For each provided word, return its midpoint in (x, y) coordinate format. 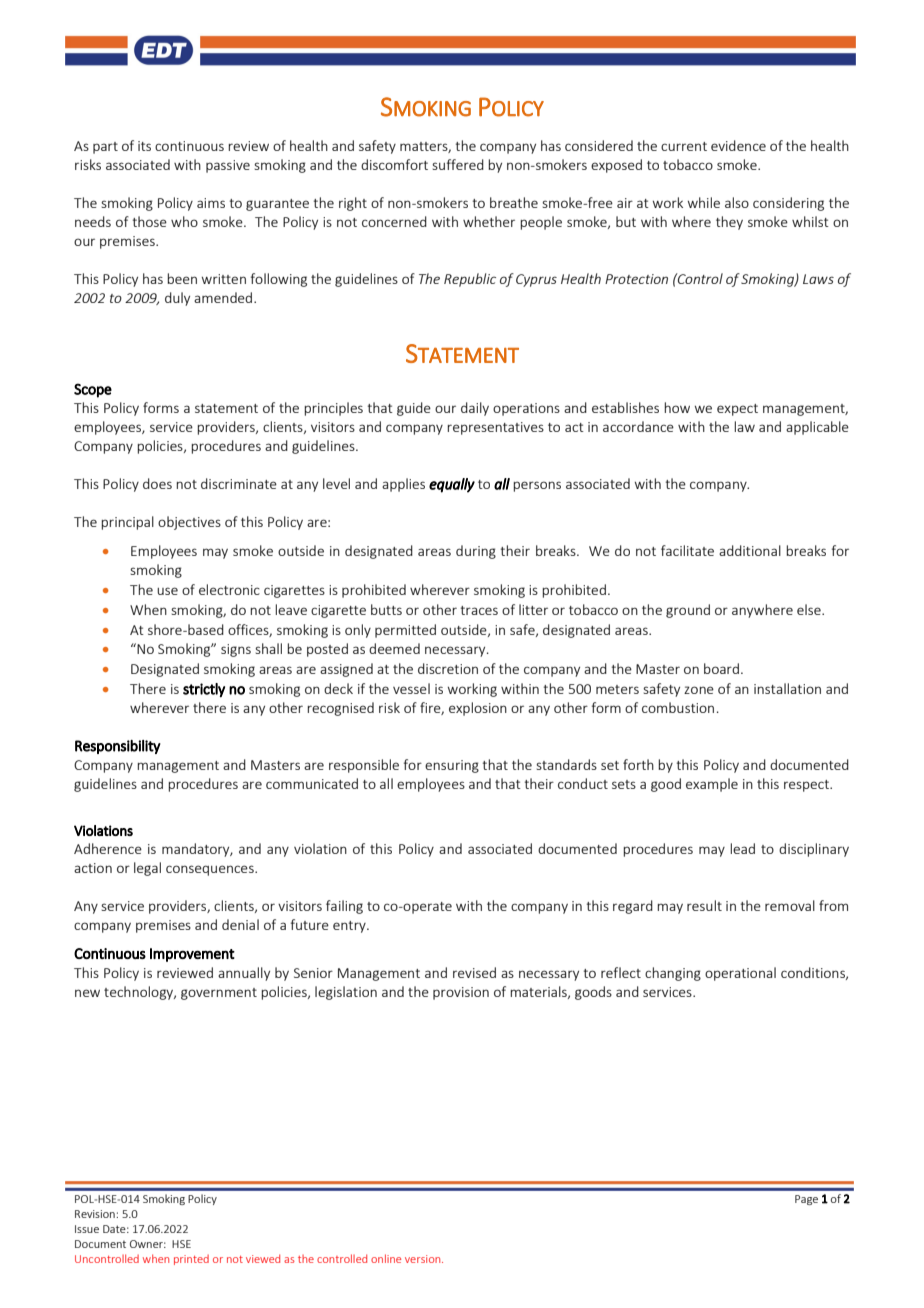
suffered (458, 164)
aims (211, 203)
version (424, 1259)
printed (191, 1260)
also (737, 202)
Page (806, 1200)
